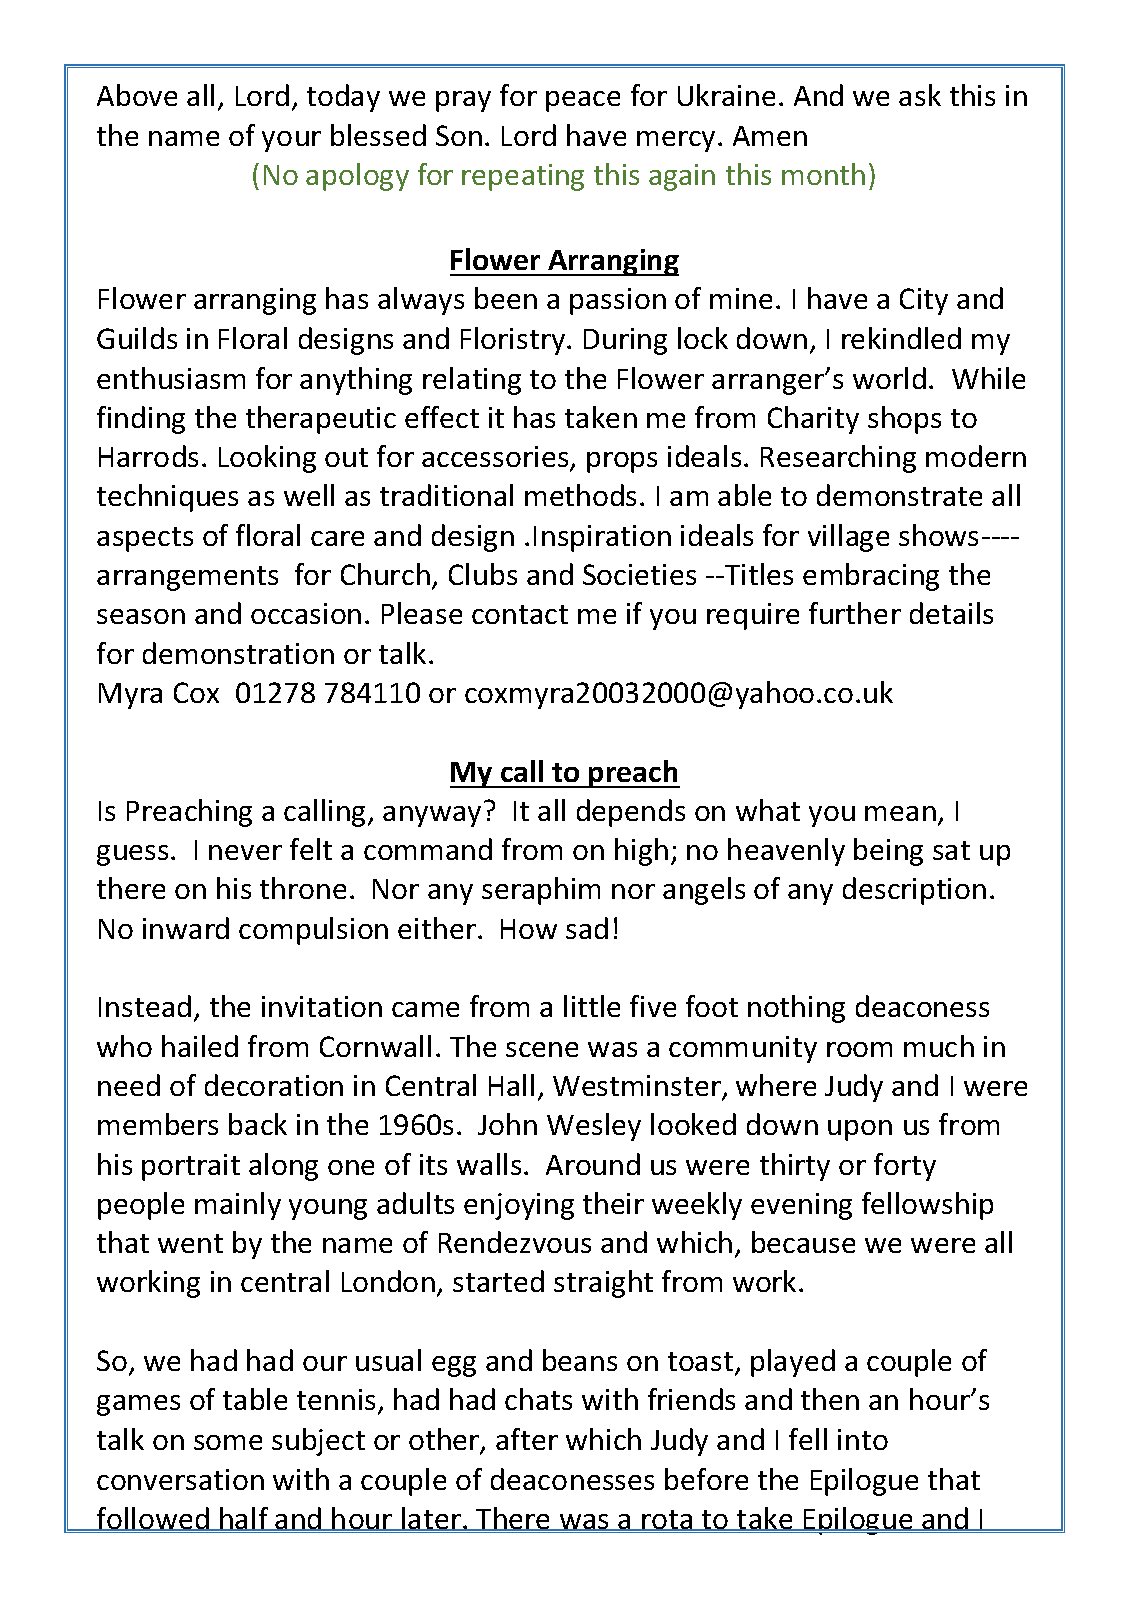 The width and height of the screenshot is (1129, 1597). Describe the element at coordinates (245, 852) in the screenshot. I see `never` at that location.
